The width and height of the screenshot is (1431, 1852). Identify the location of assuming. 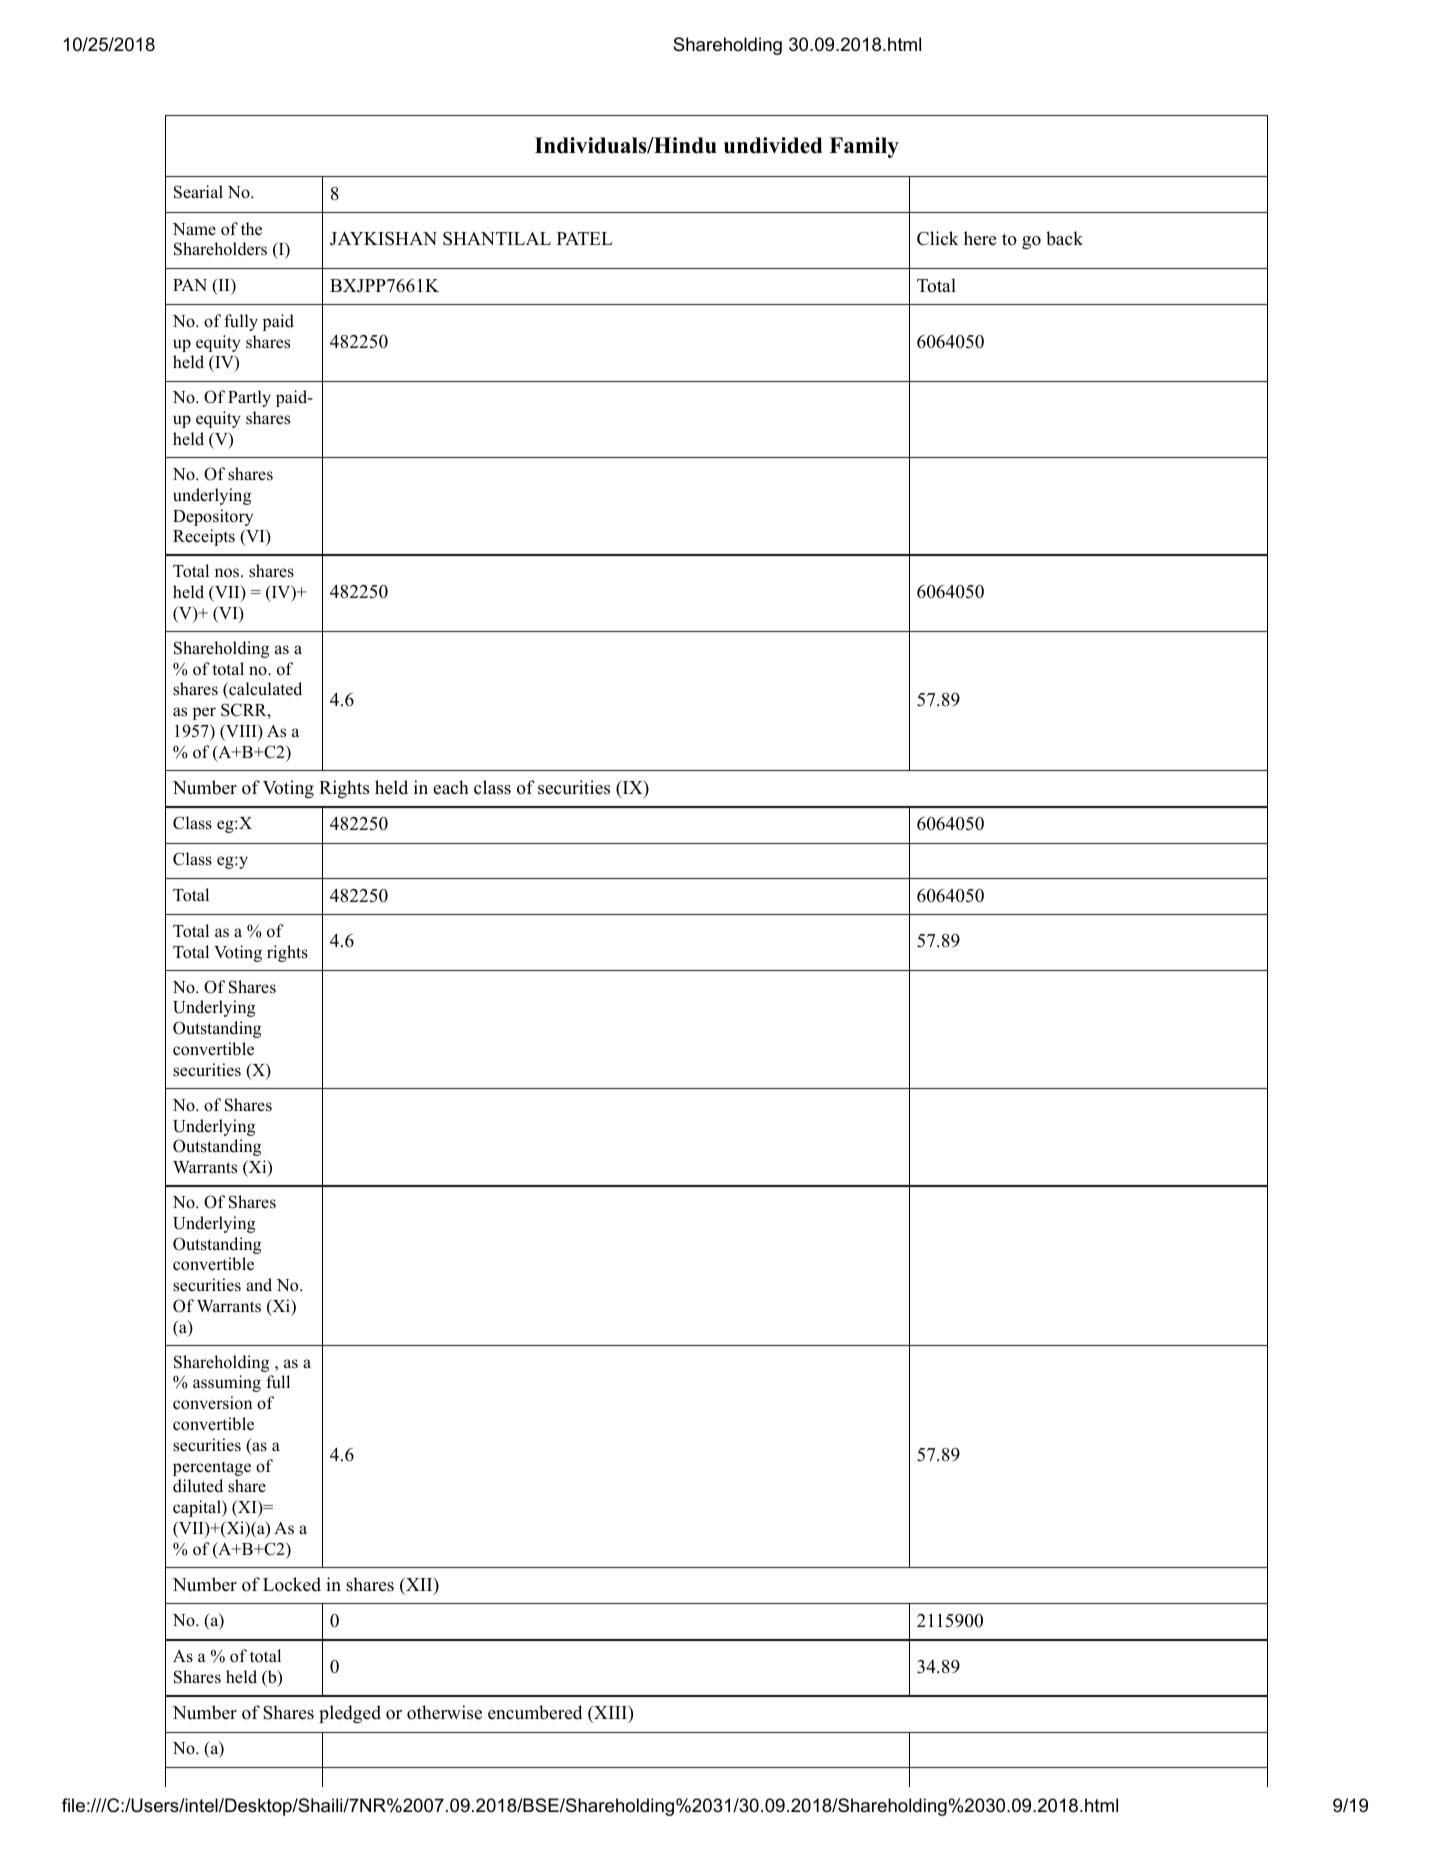
(227, 1383).
